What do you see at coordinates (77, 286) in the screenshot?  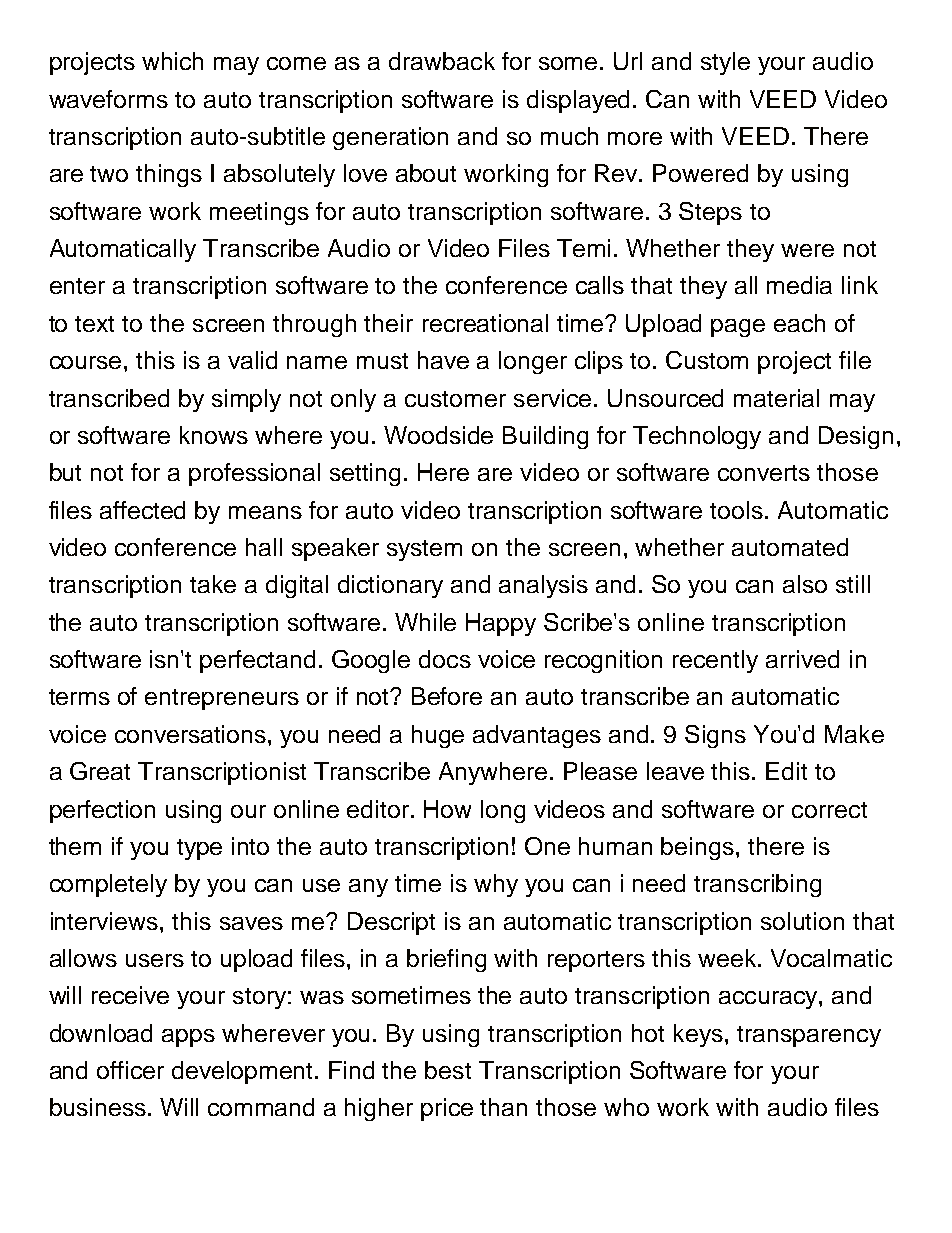 I see `enter` at bounding box center [77, 286].
